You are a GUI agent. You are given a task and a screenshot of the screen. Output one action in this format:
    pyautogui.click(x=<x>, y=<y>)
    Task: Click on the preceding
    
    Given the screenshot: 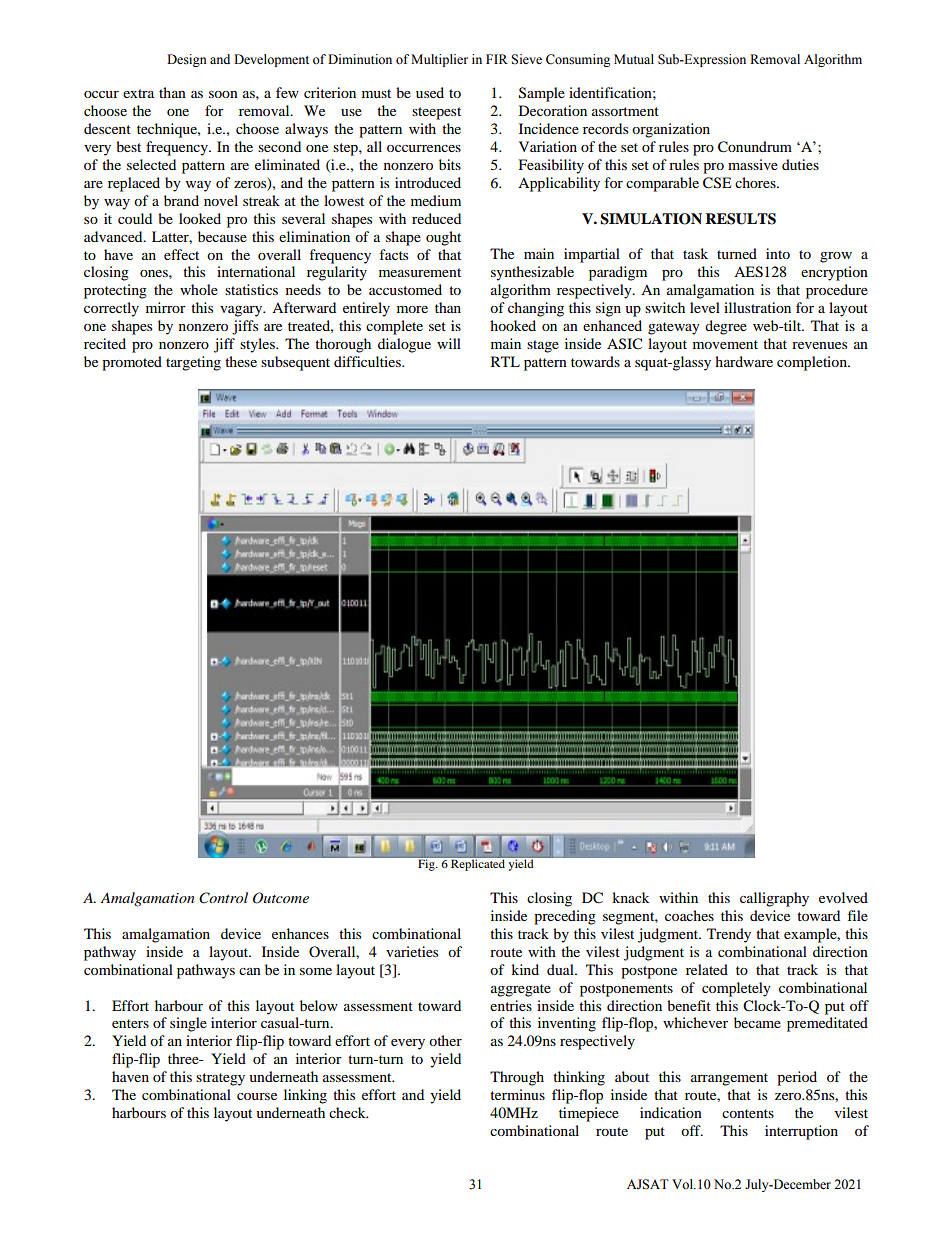 What is the action you would take?
    pyautogui.click(x=565, y=917)
